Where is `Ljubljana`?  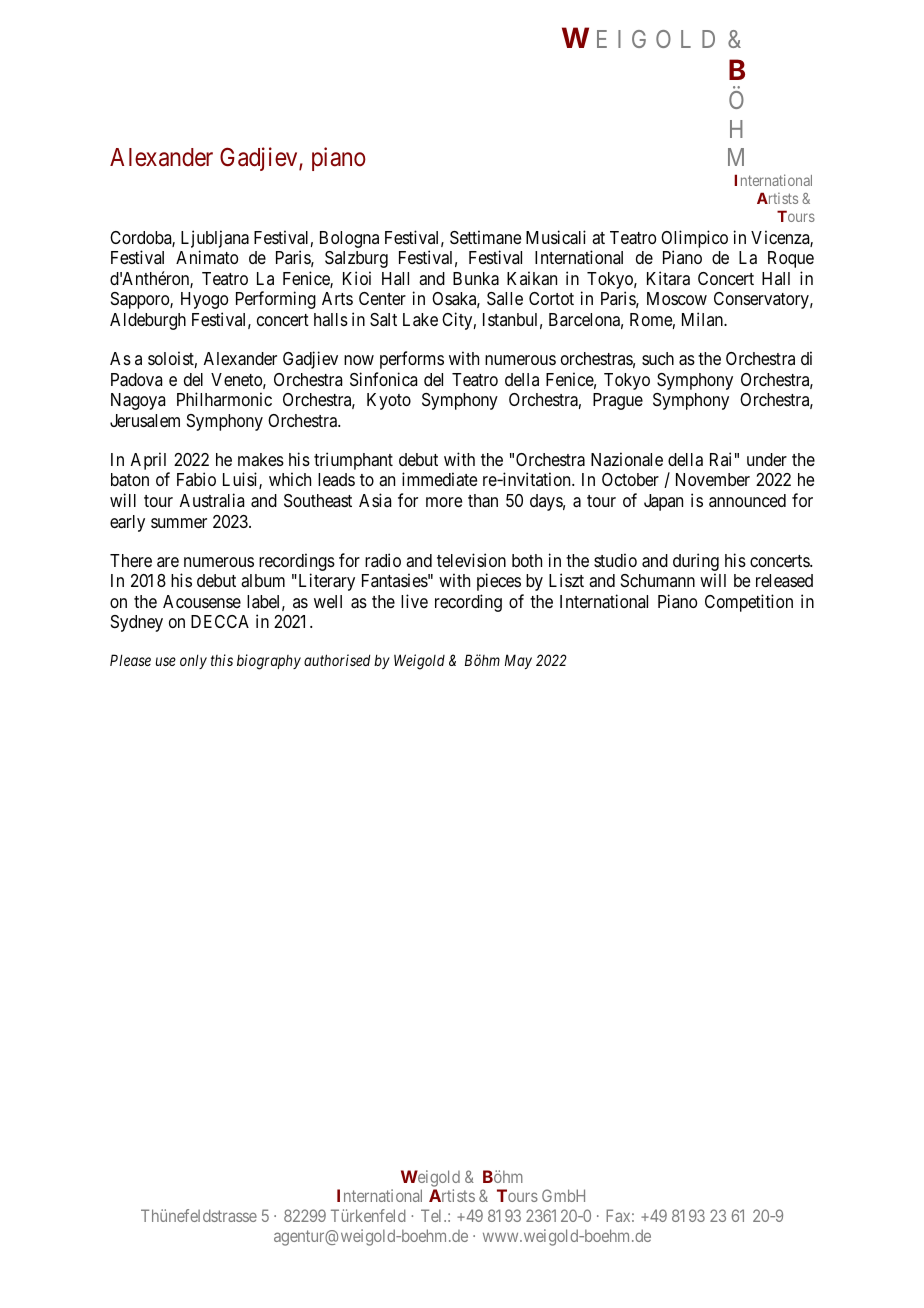 Ljubljana is located at coordinates (215, 239).
